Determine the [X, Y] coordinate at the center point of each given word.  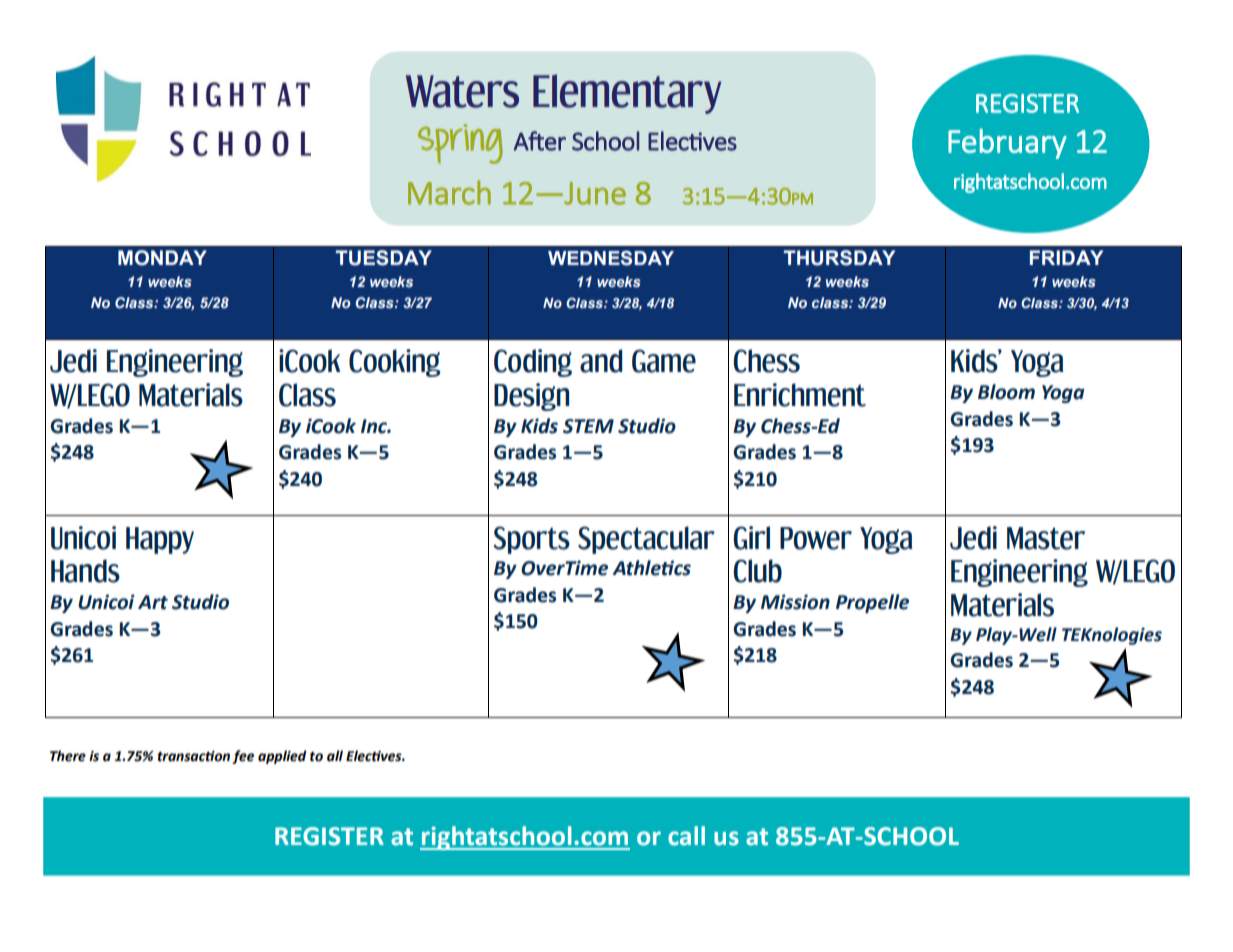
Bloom [1006, 392]
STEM [588, 426]
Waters [462, 91]
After [540, 141]
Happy [160, 540]
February [1007, 143]
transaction [193, 756]
